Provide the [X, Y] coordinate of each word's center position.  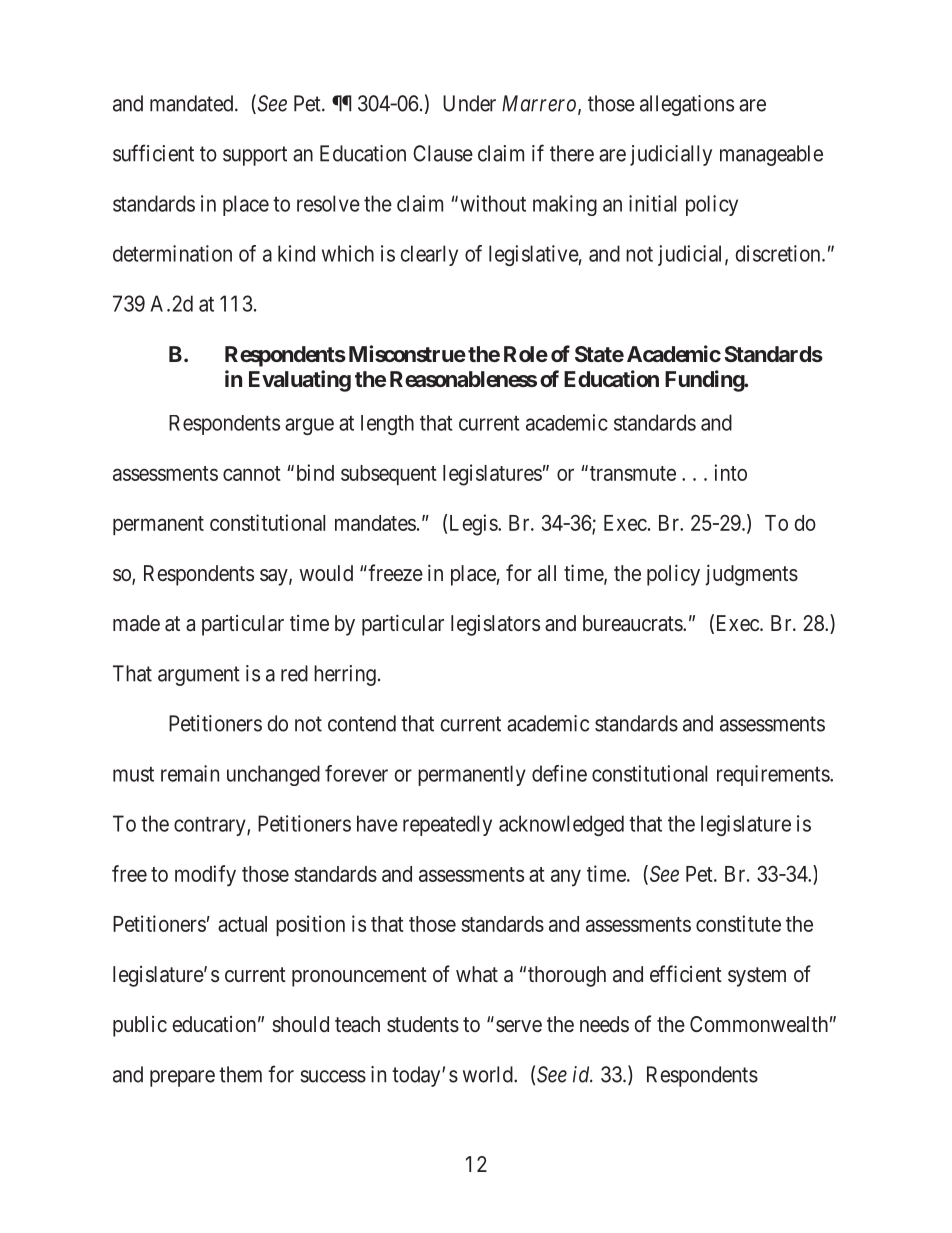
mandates [375, 523]
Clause [443, 153]
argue [309, 426]
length [387, 425]
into [730, 472]
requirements [774, 775]
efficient [686, 973]
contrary [211, 826]
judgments [751, 575]
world [489, 1074]
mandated [193, 103]
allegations [687, 105]
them [240, 1074]
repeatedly [447, 825]
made [136, 623]
